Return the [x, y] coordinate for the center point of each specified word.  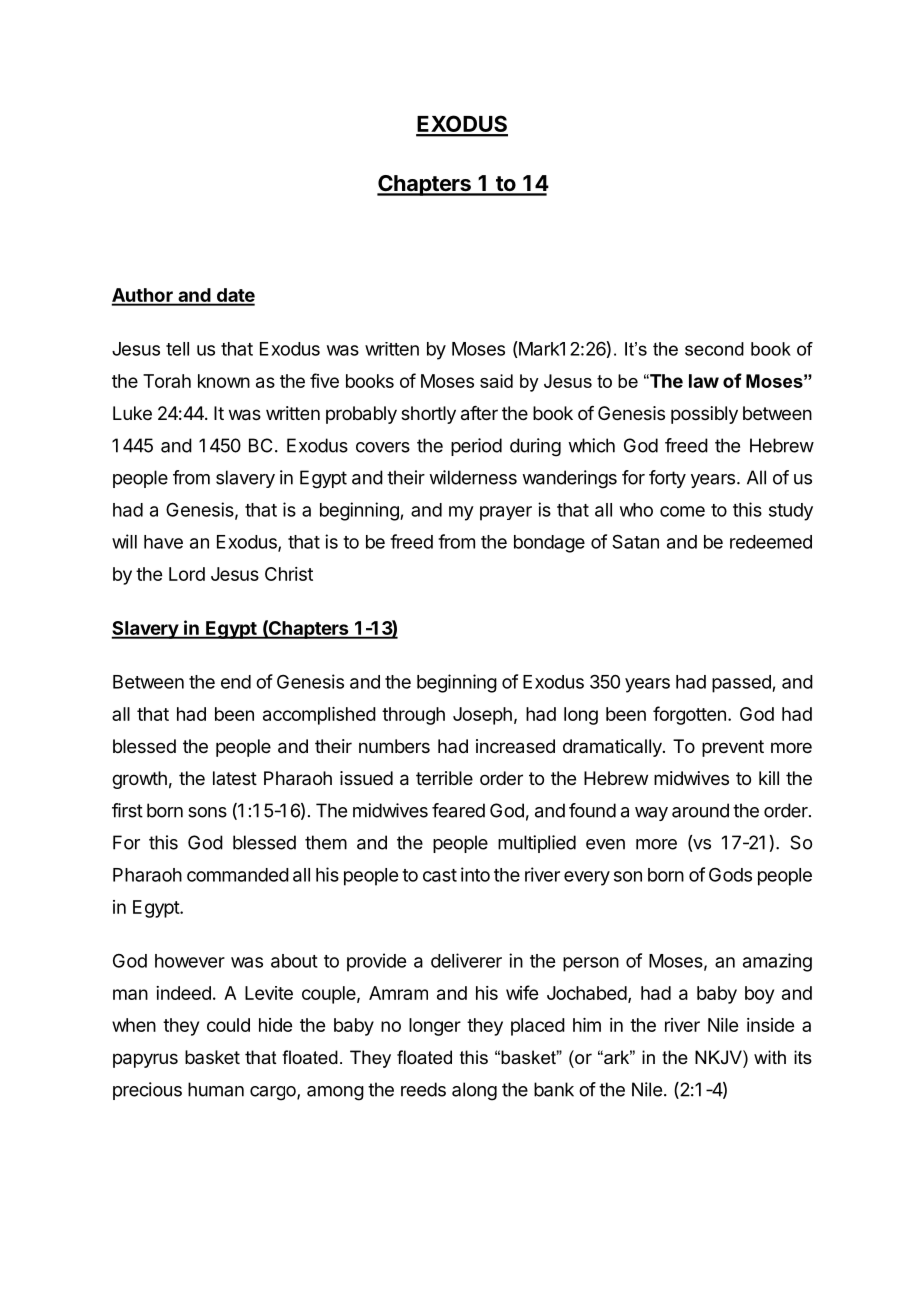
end [236, 682]
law [704, 381]
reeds [423, 1089]
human [216, 1089]
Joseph [482, 716]
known [224, 381]
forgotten [689, 715]
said [496, 381]
